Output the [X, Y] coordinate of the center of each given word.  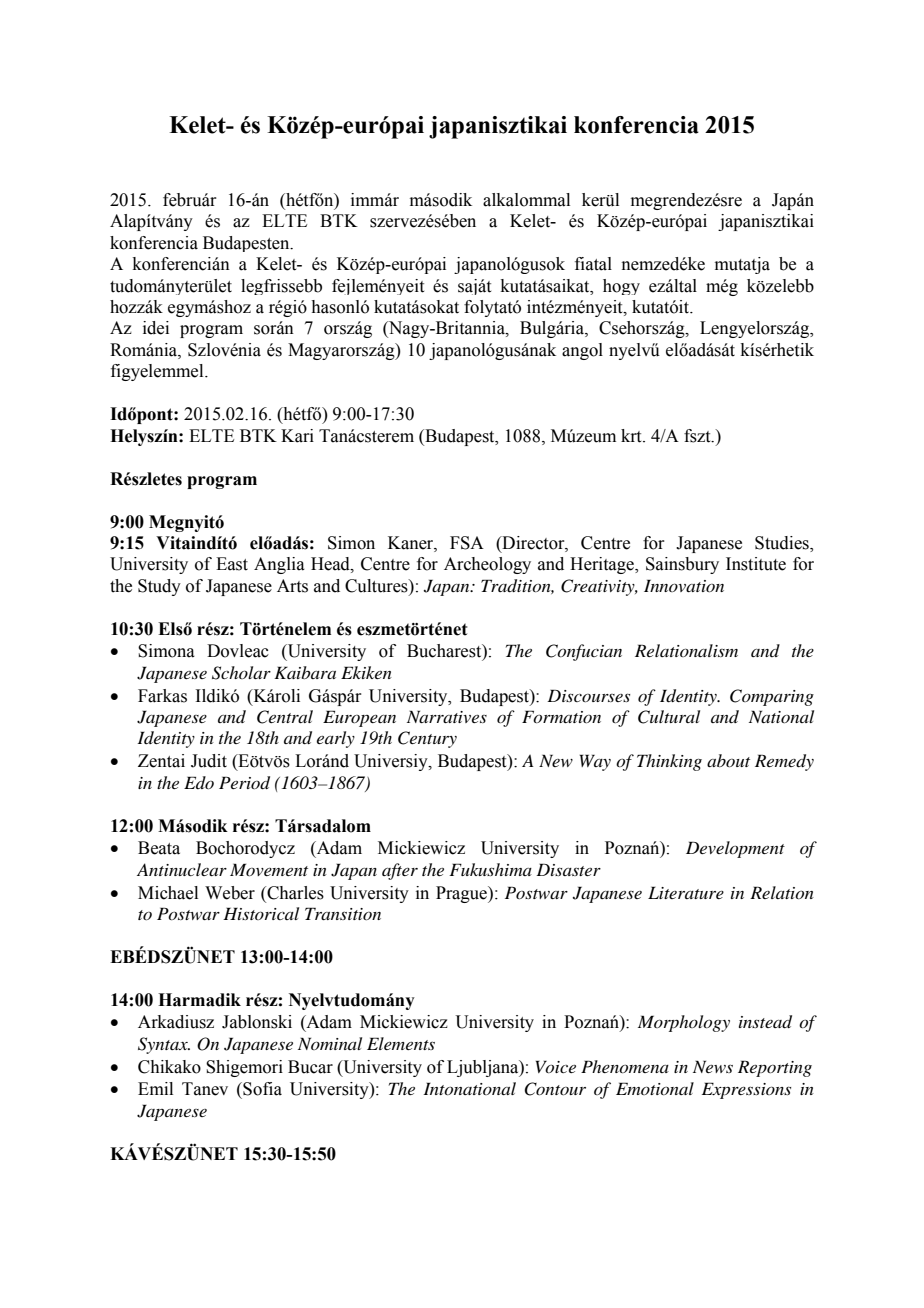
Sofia [261, 1089]
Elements [401, 1043]
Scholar [241, 673]
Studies [783, 544]
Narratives [447, 716]
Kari [297, 436]
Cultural [669, 717]
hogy [621, 287]
